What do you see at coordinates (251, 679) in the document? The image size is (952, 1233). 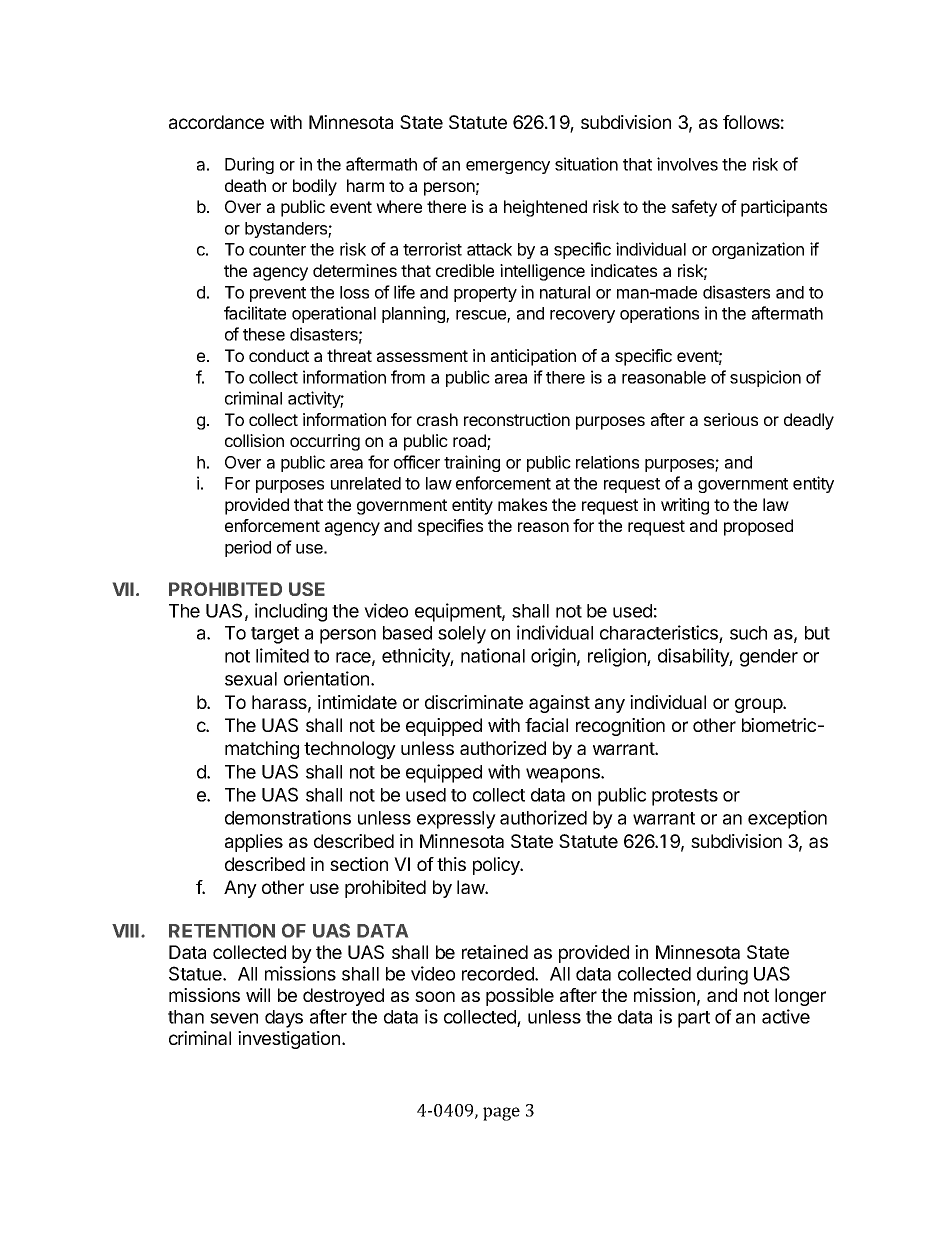 I see `sexual` at bounding box center [251, 679].
